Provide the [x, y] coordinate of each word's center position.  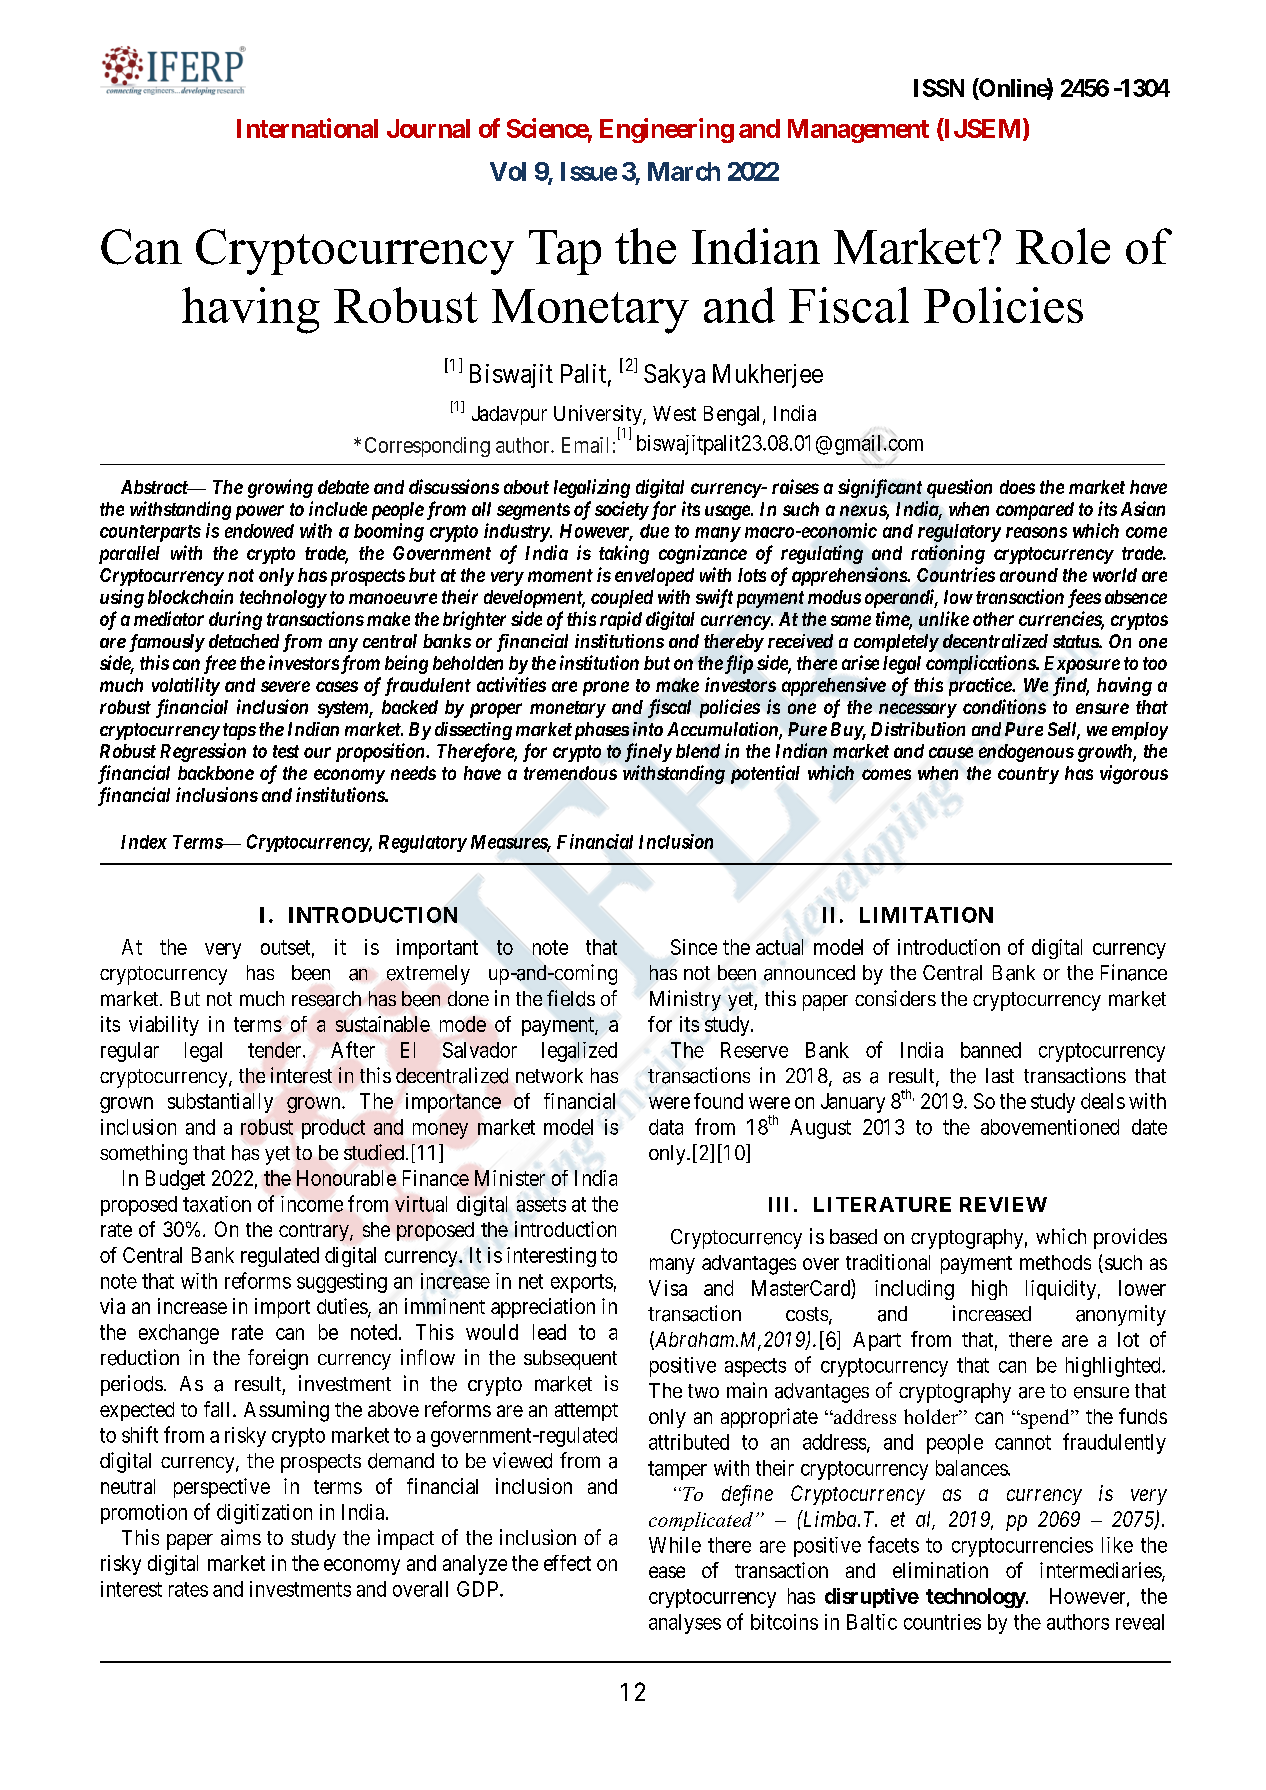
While [675, 1545]
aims [241, 1537]
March [684, 171]
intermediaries [1101, 1571]
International [307, 128]
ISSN [939, 88]
